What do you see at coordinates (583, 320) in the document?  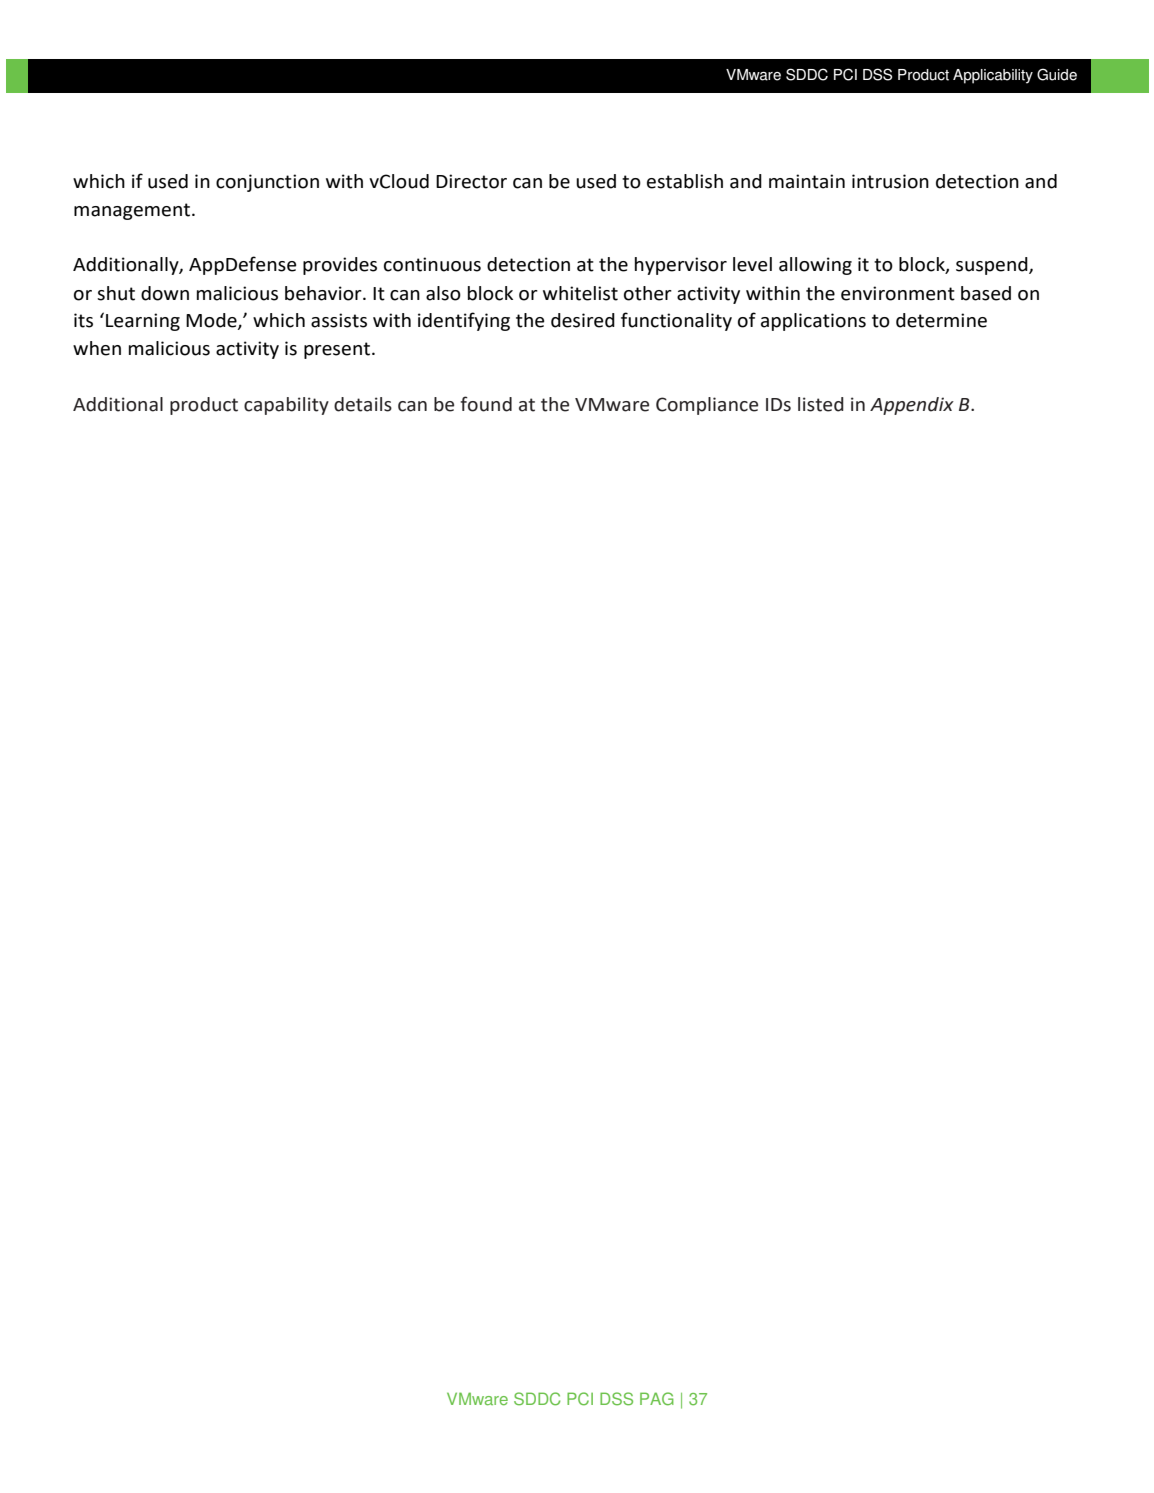 I see `desired` at bounding box center [583, 320].
